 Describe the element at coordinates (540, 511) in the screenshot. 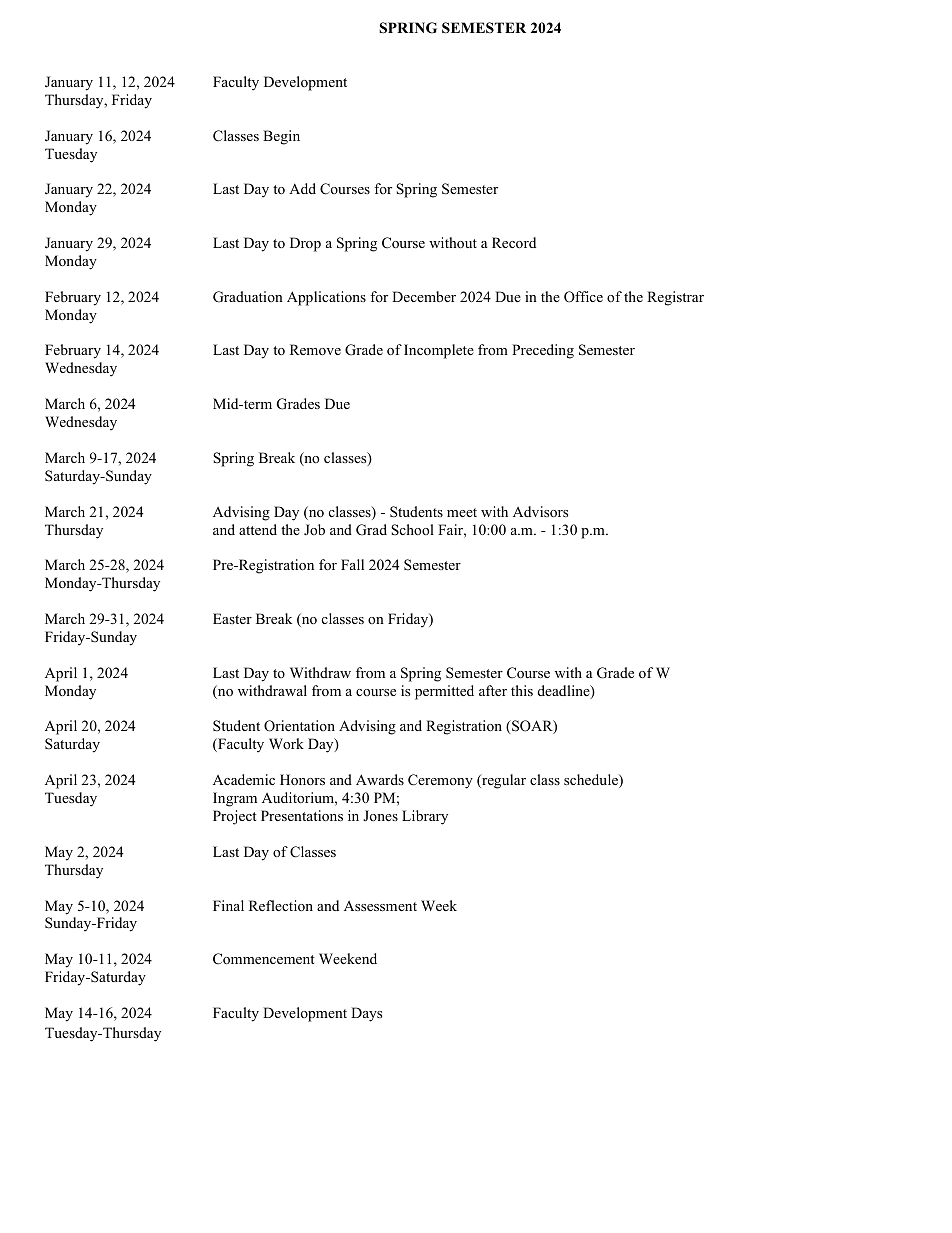

I see `Advisors` at that location.
